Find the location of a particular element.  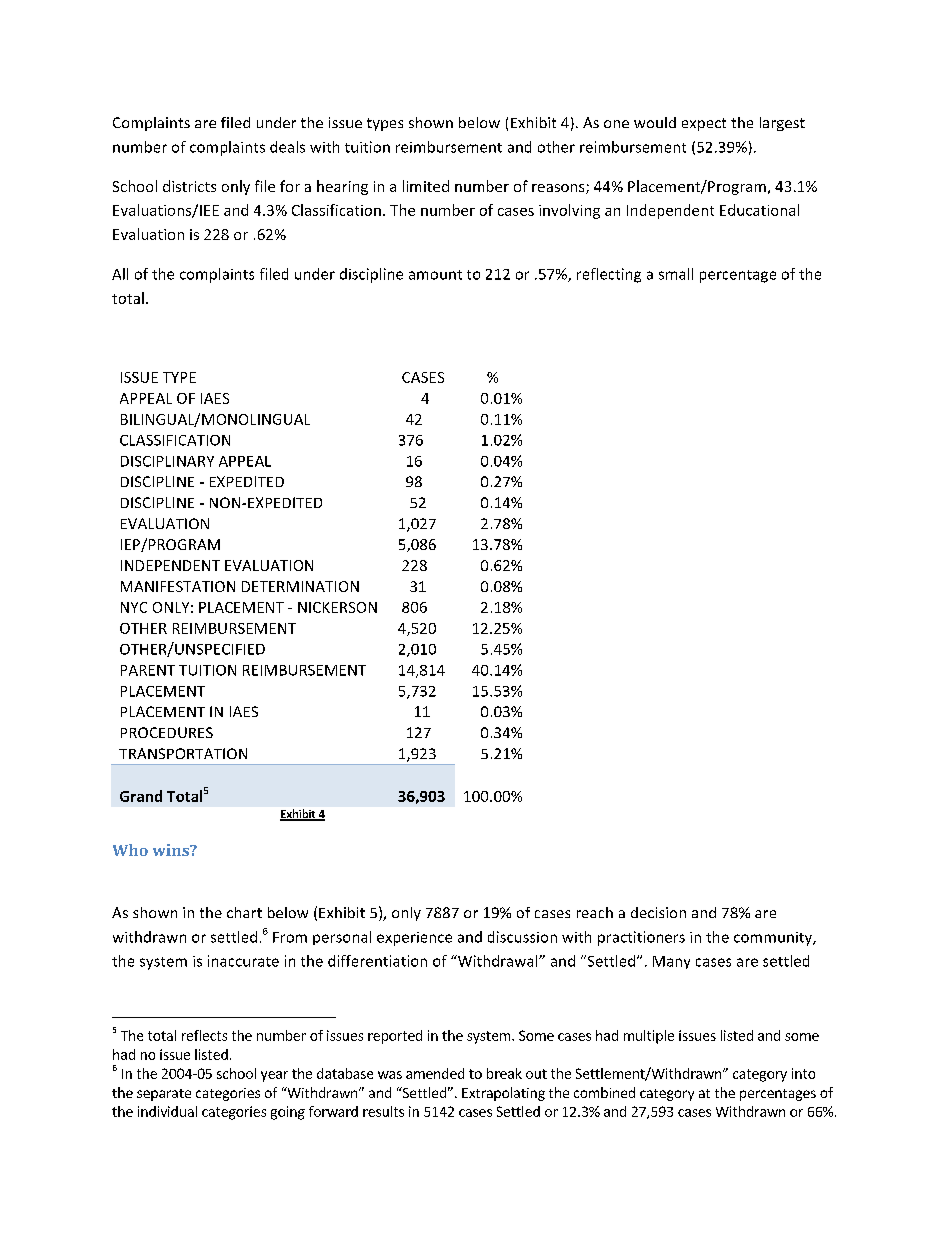

expect is located at coordinates (704, 124).
